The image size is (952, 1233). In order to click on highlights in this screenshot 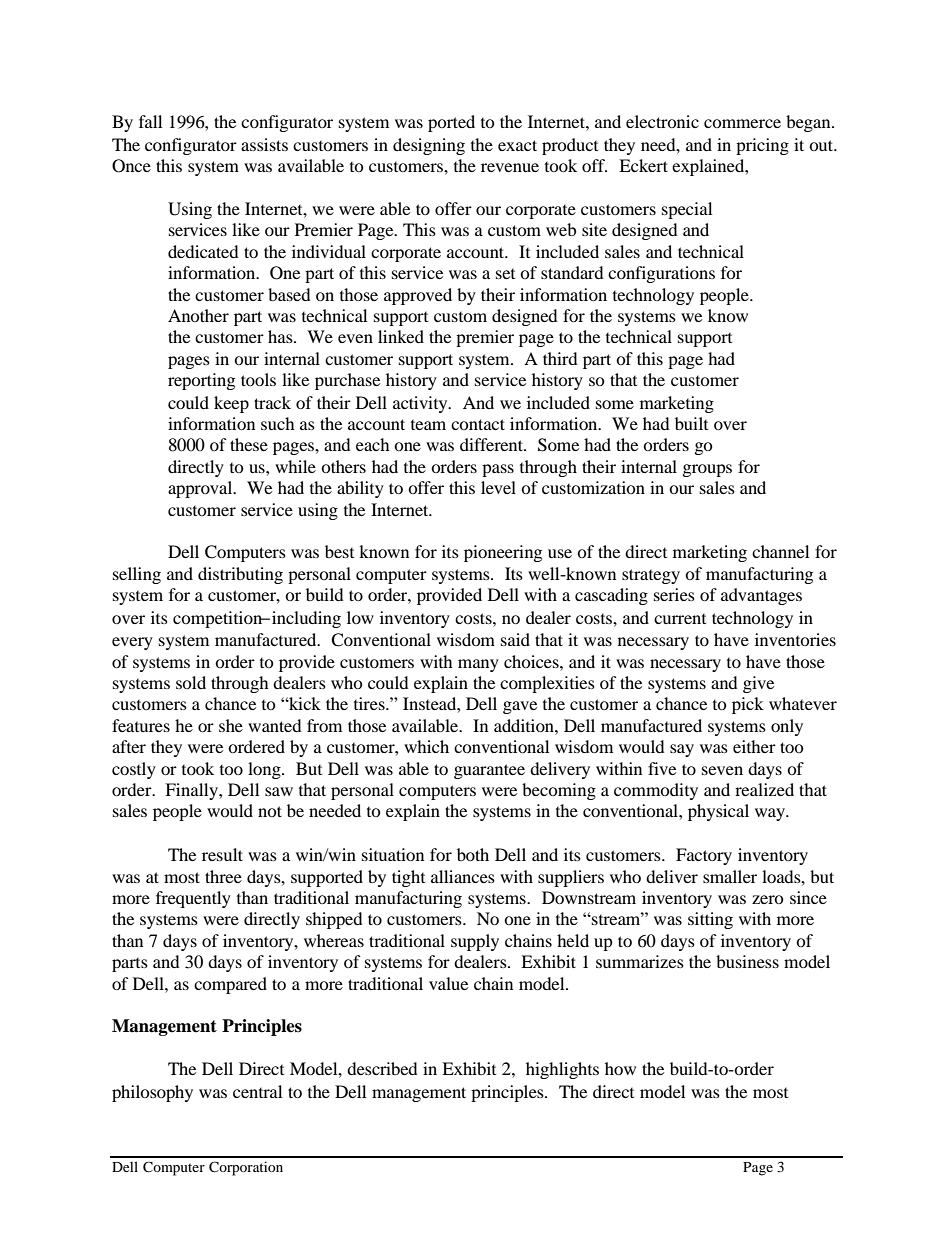, I will do `click(562, 1070)`.
